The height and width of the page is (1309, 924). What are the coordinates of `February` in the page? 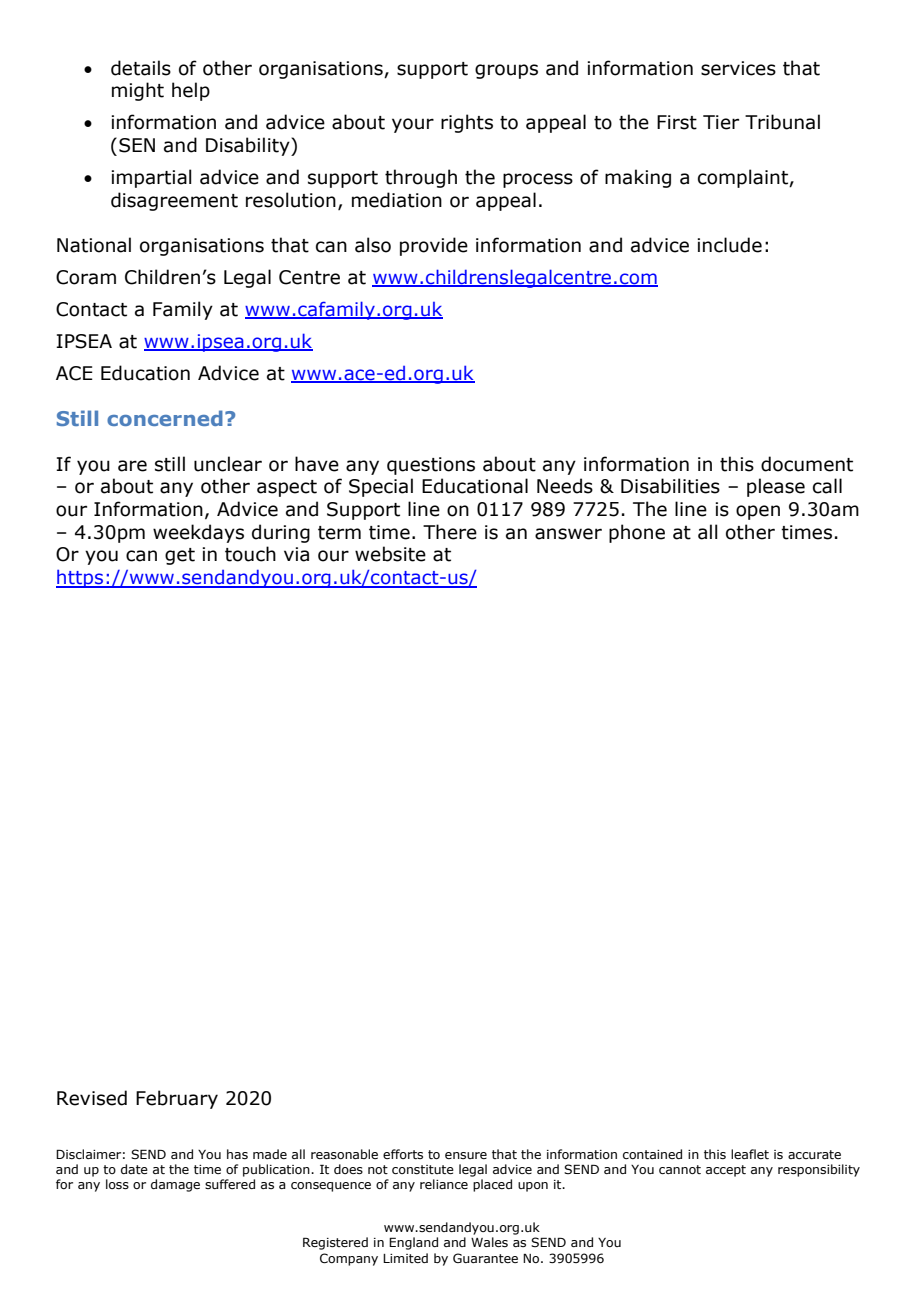 It's located at (177, 1099).
